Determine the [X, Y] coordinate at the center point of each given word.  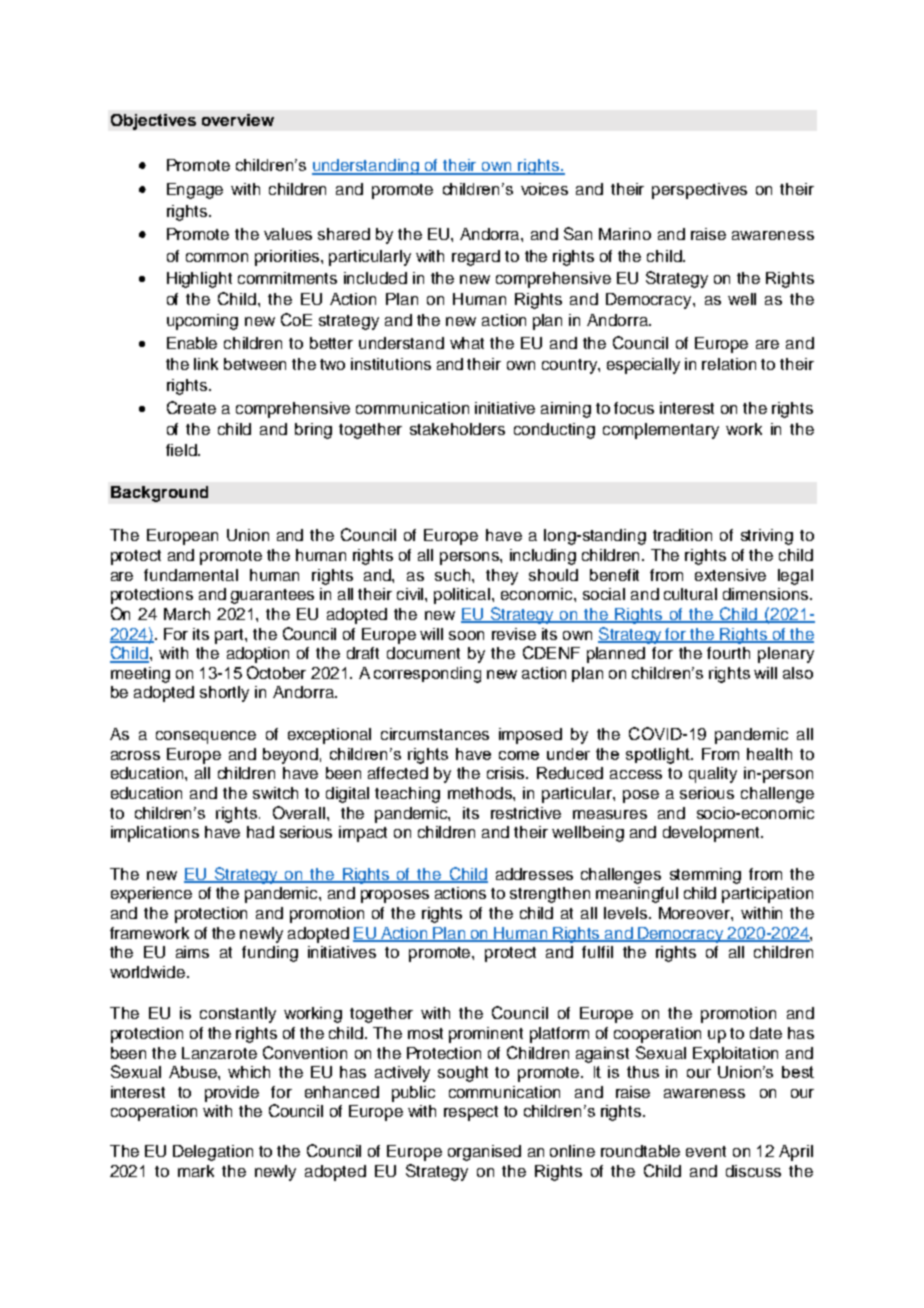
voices [544, 189]
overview [238, 120]
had [260, 832]
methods [481, 793]
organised [484, 1153]
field [182, 450]
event [706, 1151]
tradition [682, 535]
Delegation [213, 1153]
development [712, 834]
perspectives [699, 191]
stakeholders [457, 429]
